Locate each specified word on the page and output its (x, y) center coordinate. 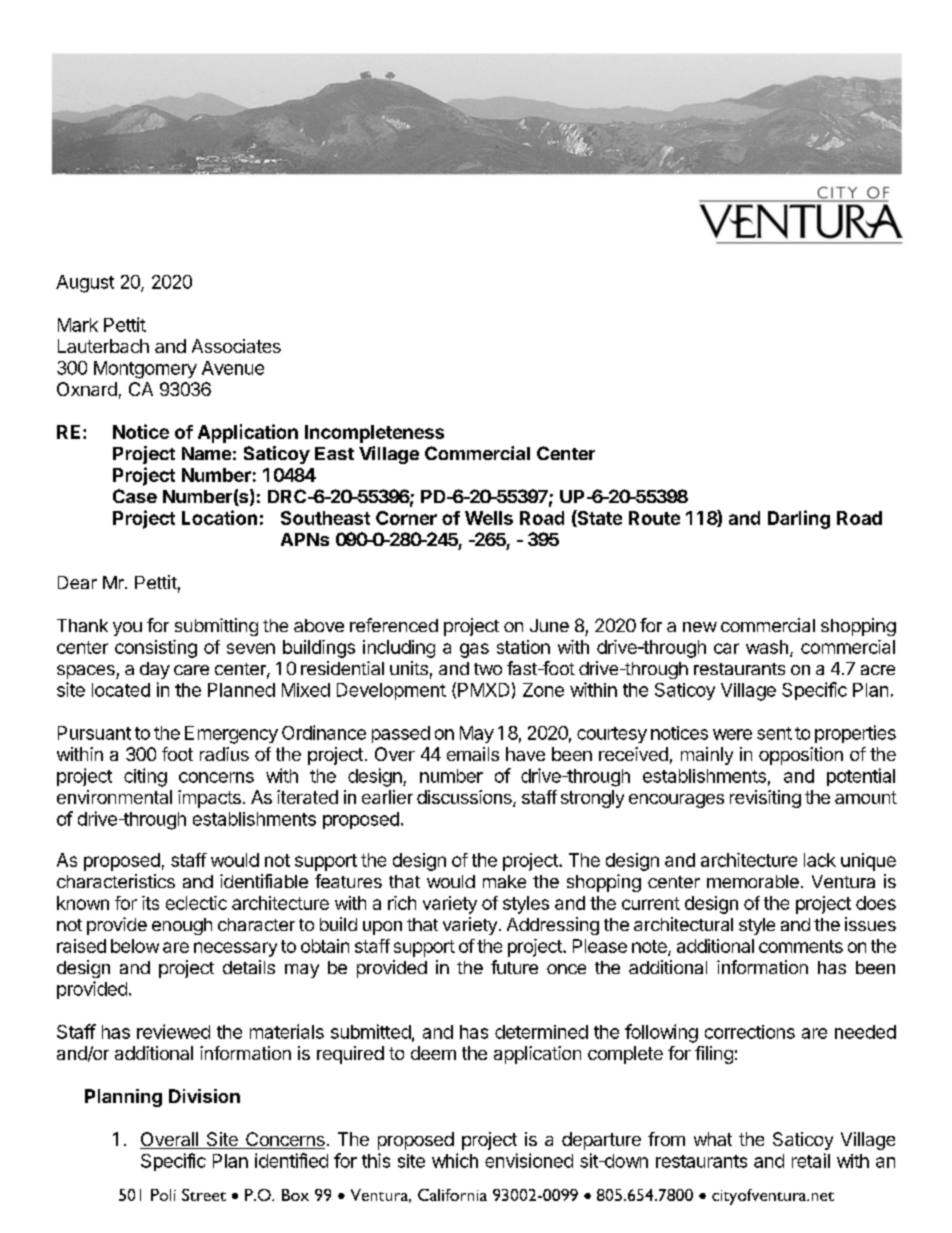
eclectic (196, 903)
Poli (163, 1195)
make (504, 881)
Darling (799, 519)
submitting (216, 627)
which (455, 1160)
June (549, 625)
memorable (753, 881)
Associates (236, 346)
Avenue (233, 368)
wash (767, 647)
